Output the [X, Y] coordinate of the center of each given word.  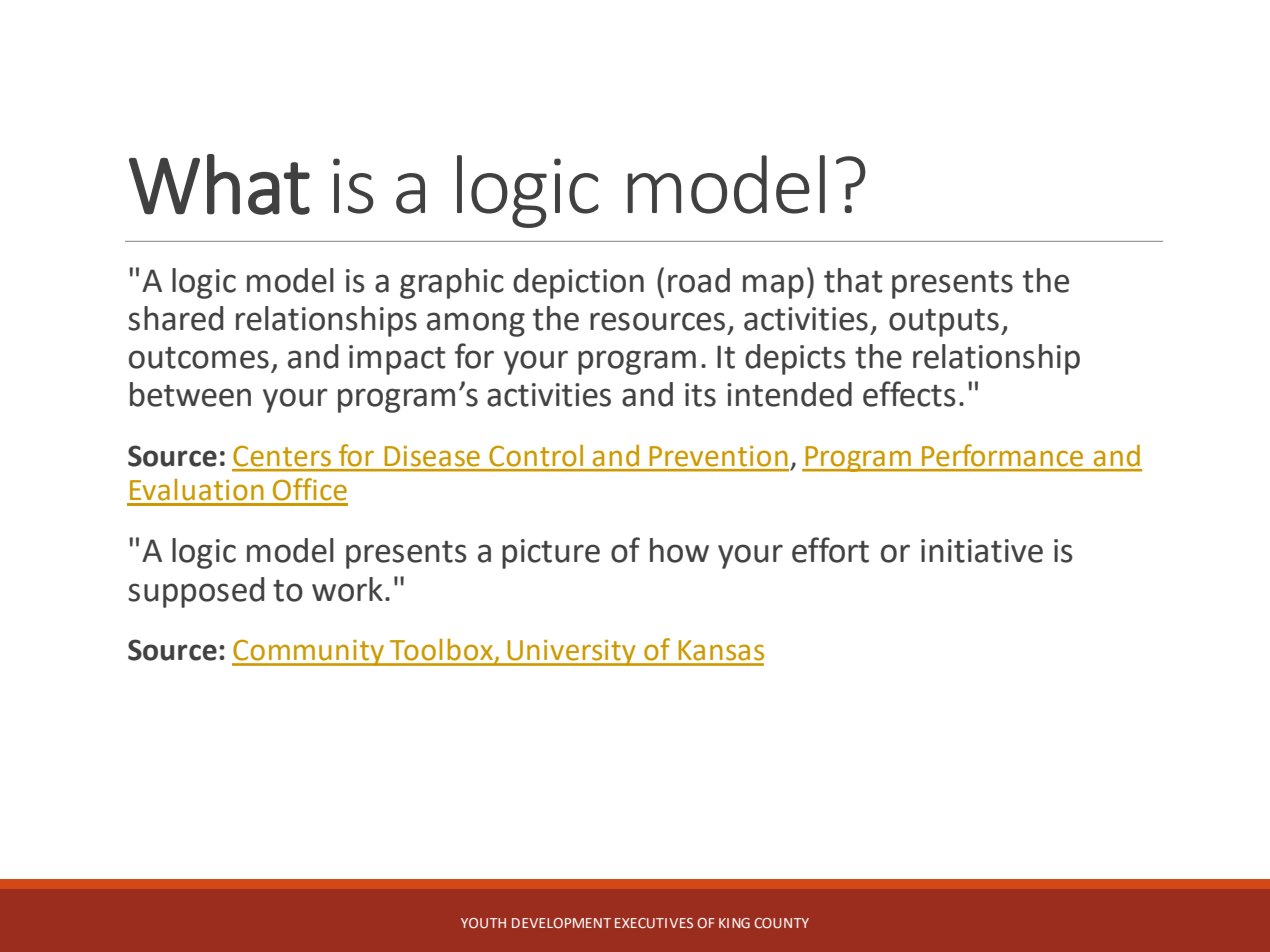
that [853, 280]
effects [909, 394]
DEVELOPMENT [561, 923]
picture [551, 554]
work [347, 589]
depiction [578, 283]
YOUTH [483, 923]
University [571, 652]
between [190, 394]
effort [830, 550]
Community [309, 652]
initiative [982, 551]
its [700, 395]
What [219, 184]
